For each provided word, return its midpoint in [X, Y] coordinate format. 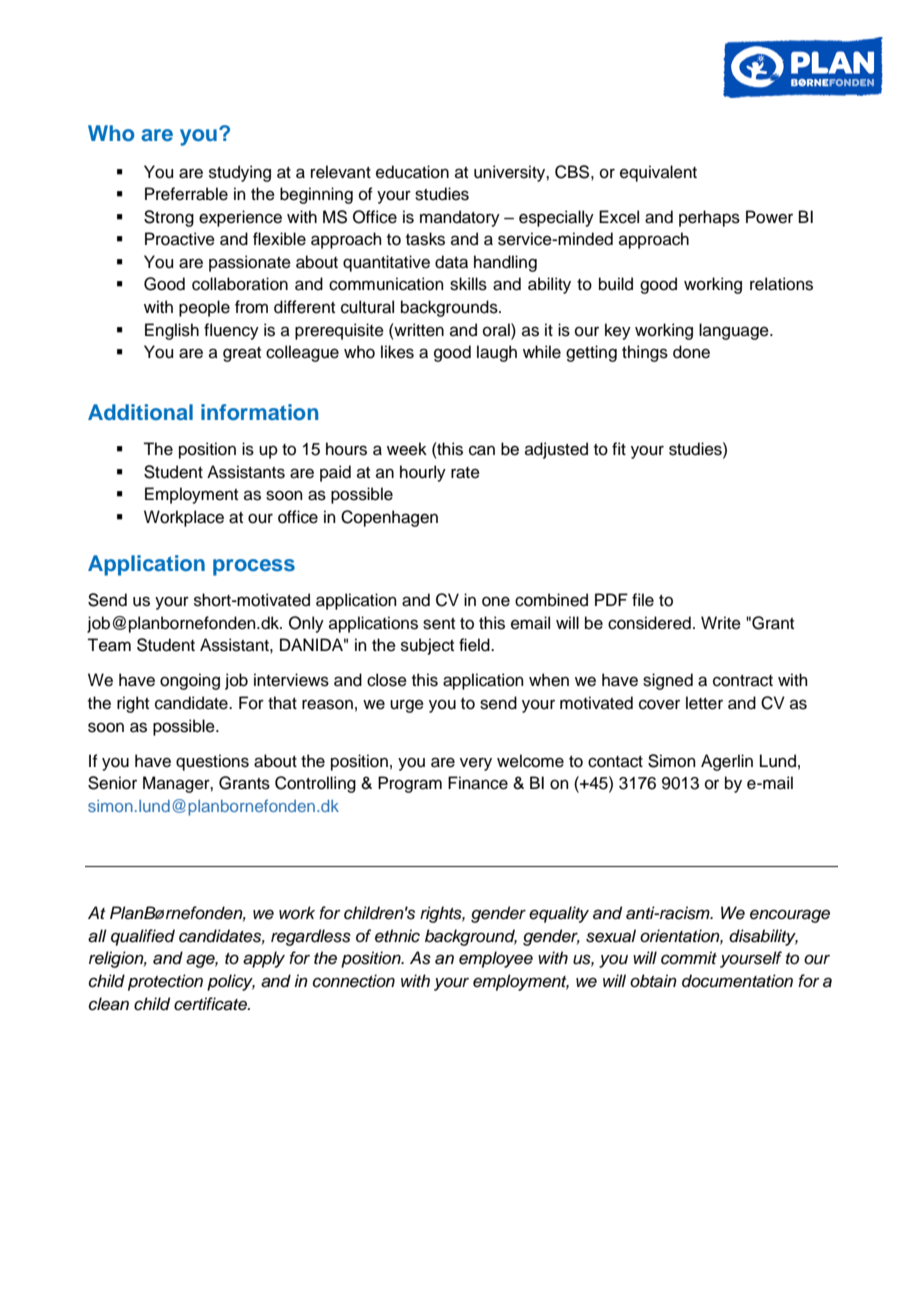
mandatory [460, 218]
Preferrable [186, 194]
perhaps [709, 218]
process [254, 567]
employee [496, 959]
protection [165, 982]
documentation [737, 981]
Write [721, 623]
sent [439, 624]
